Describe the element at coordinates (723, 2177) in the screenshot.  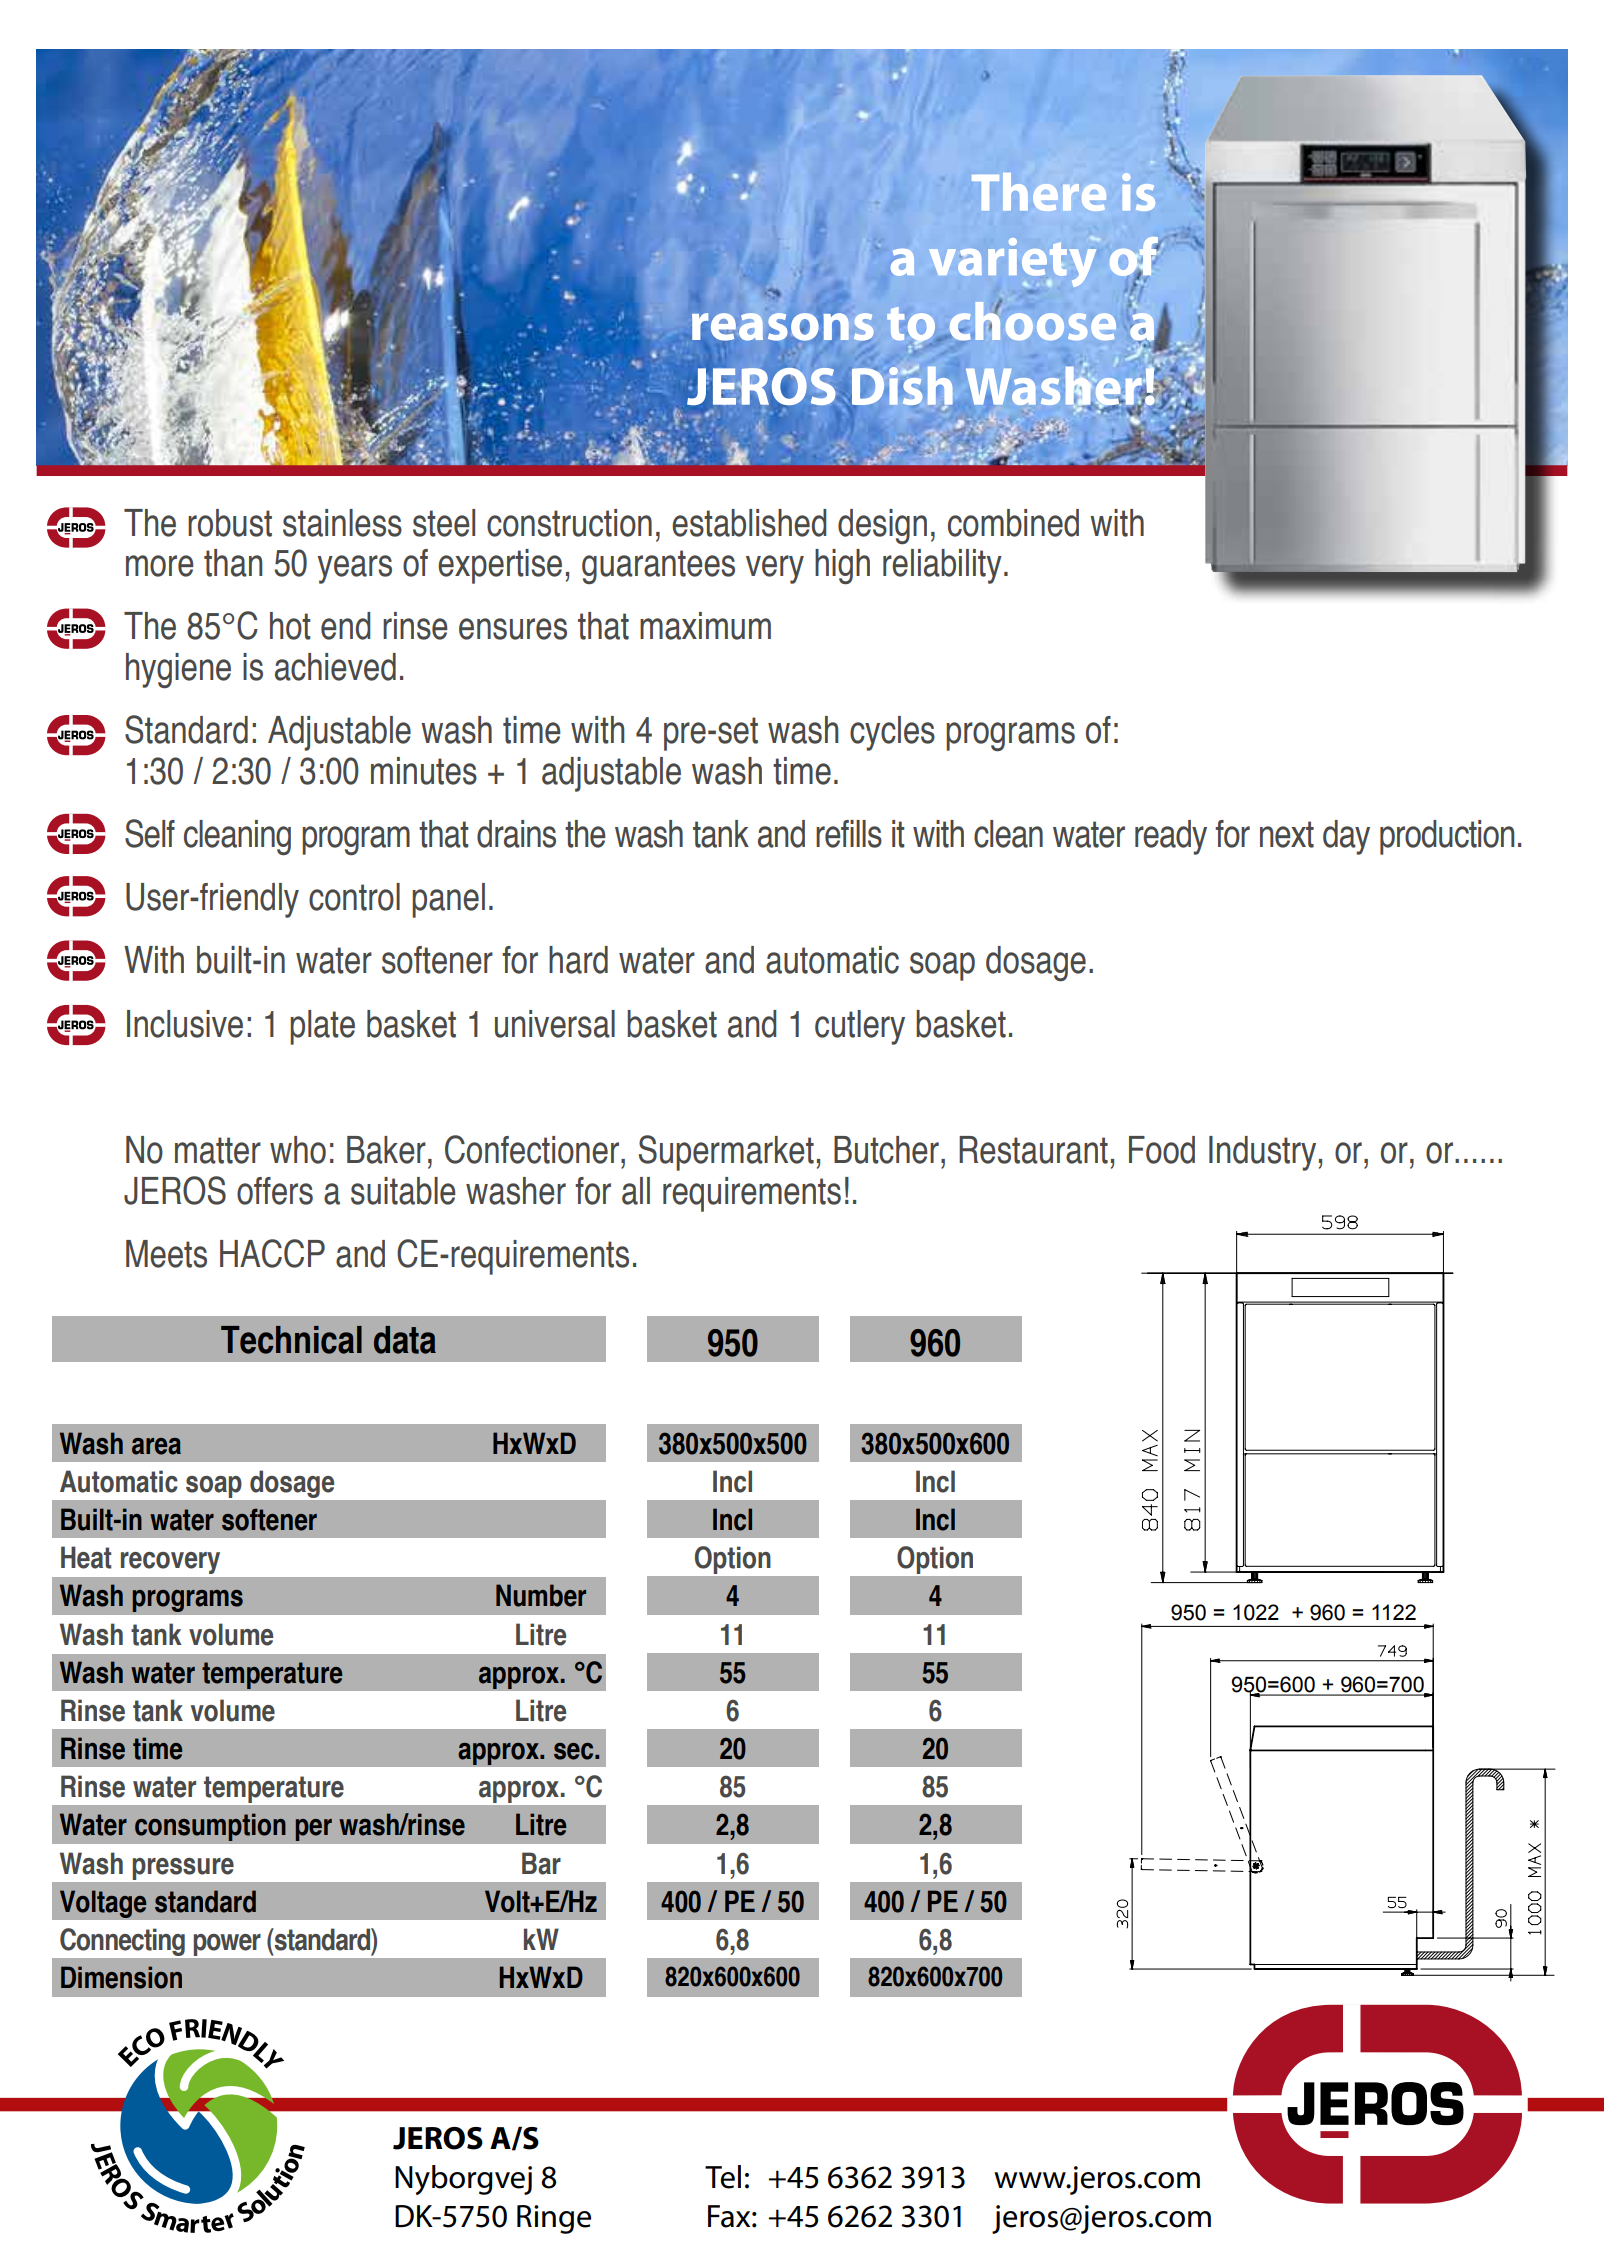
I see `Tel` at that location.
